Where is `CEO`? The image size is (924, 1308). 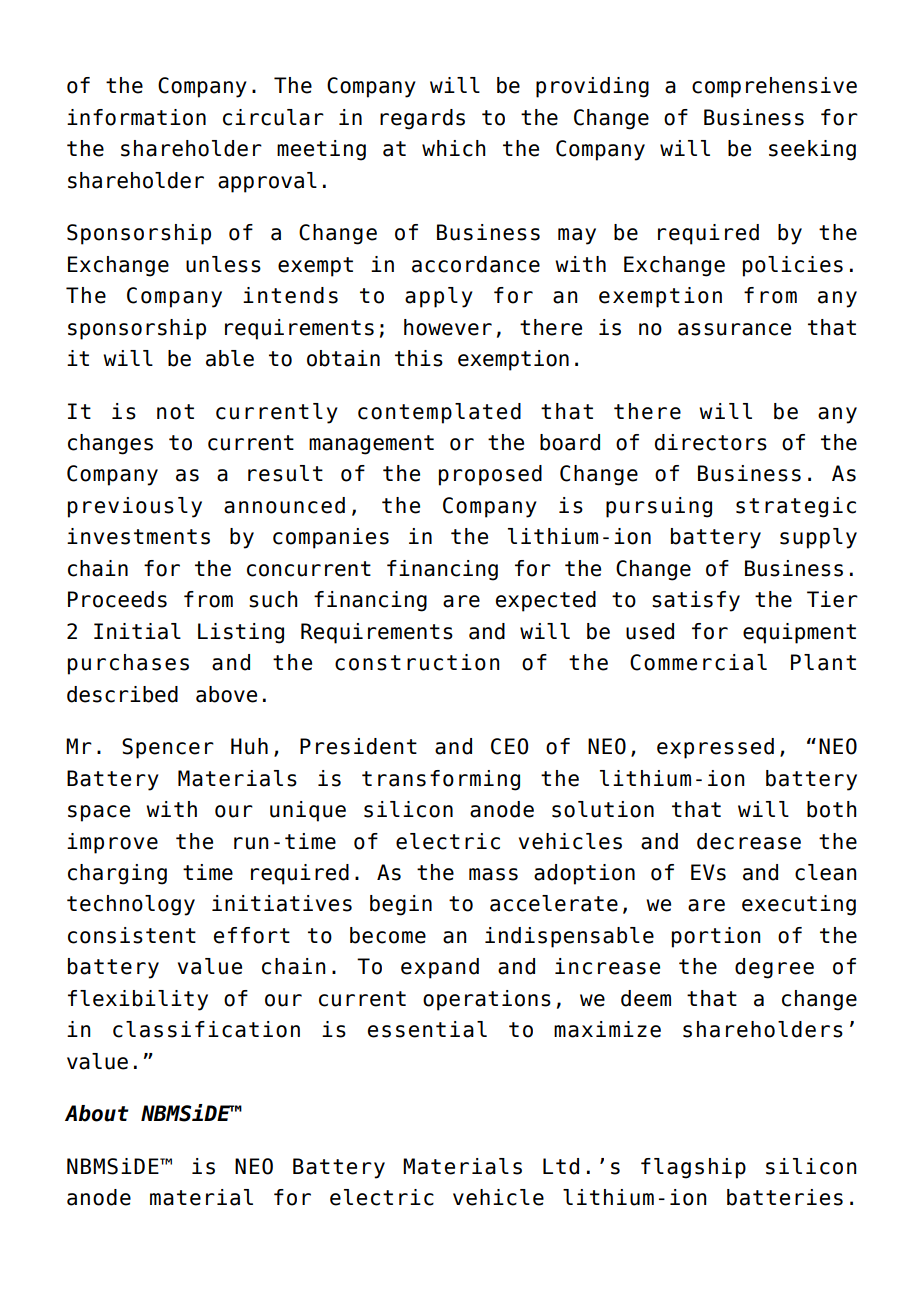 CEO is located at coordinates (510, 746).
